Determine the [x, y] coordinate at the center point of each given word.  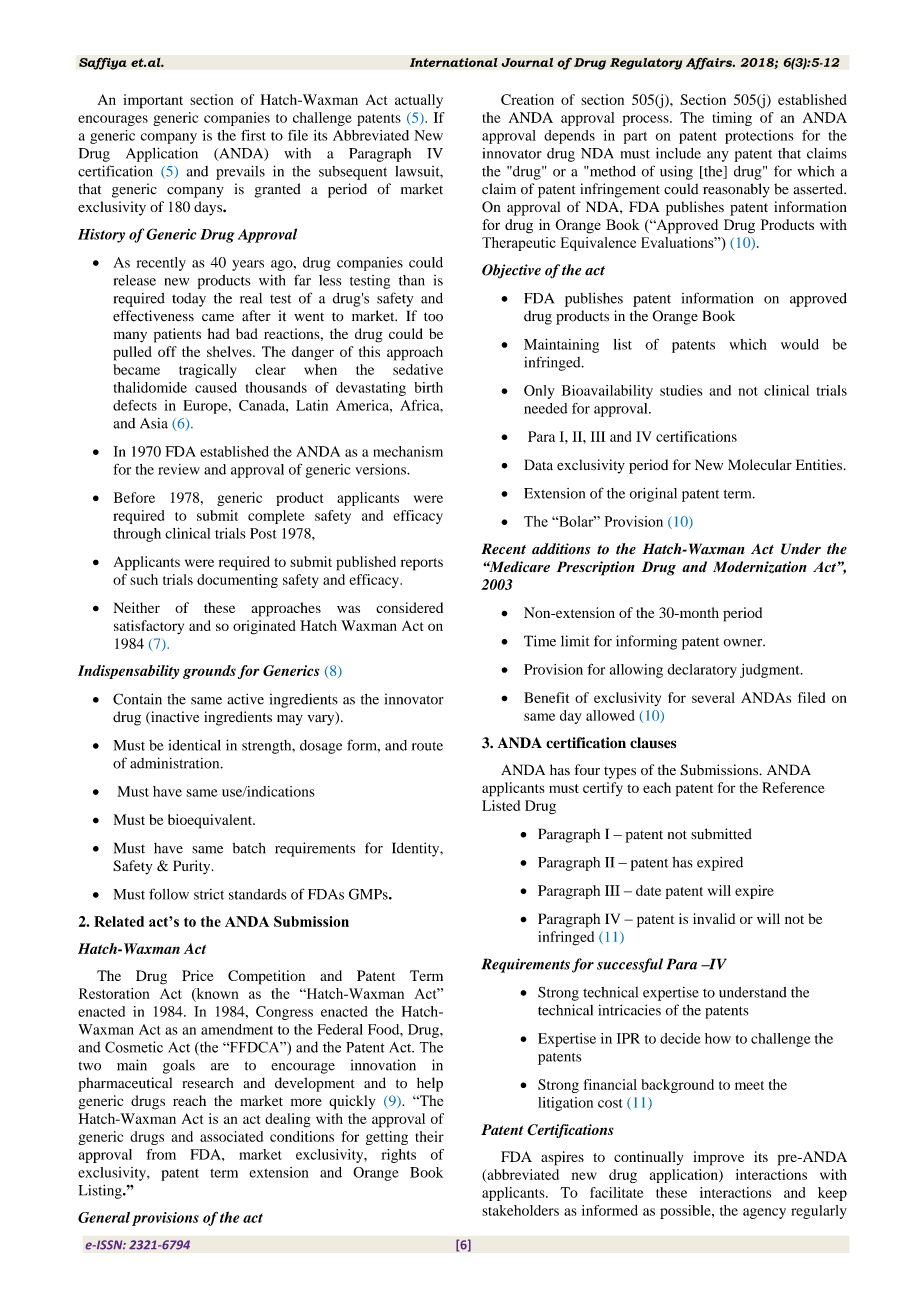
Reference [793, 787]
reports [422, 564]
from [161, 1154]
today [189, 300]
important [153, 101]
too [433, 317]
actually [419, 101]
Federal [340, 1029]
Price [197, 975]
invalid [714, 918]
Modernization [760, 567]
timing [732, 119]
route [427, 746]
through [137, 535]
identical [195, 745]
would [800, 344]
